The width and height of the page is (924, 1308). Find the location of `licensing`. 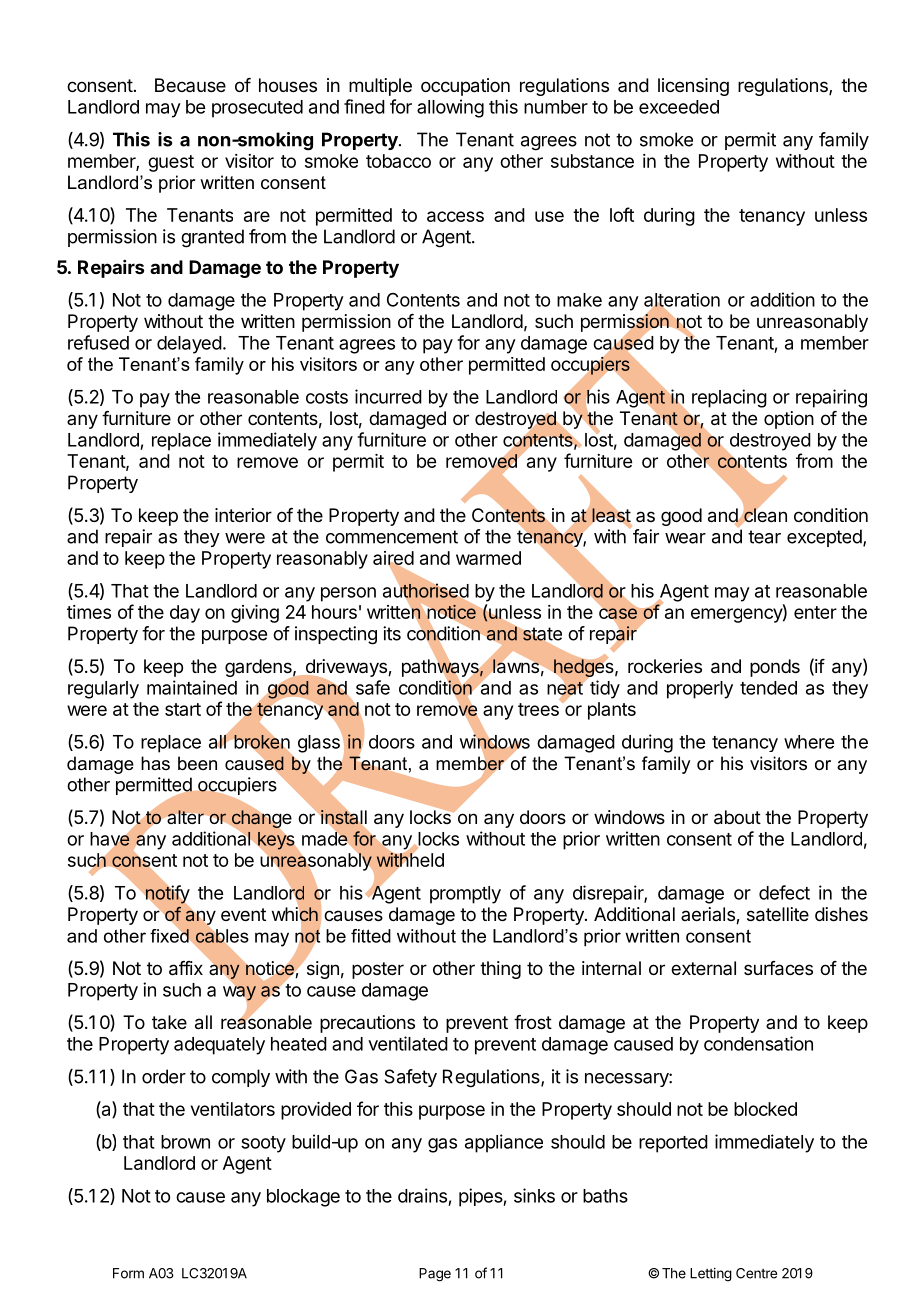

licensing is located at coordinates (693, 87).
